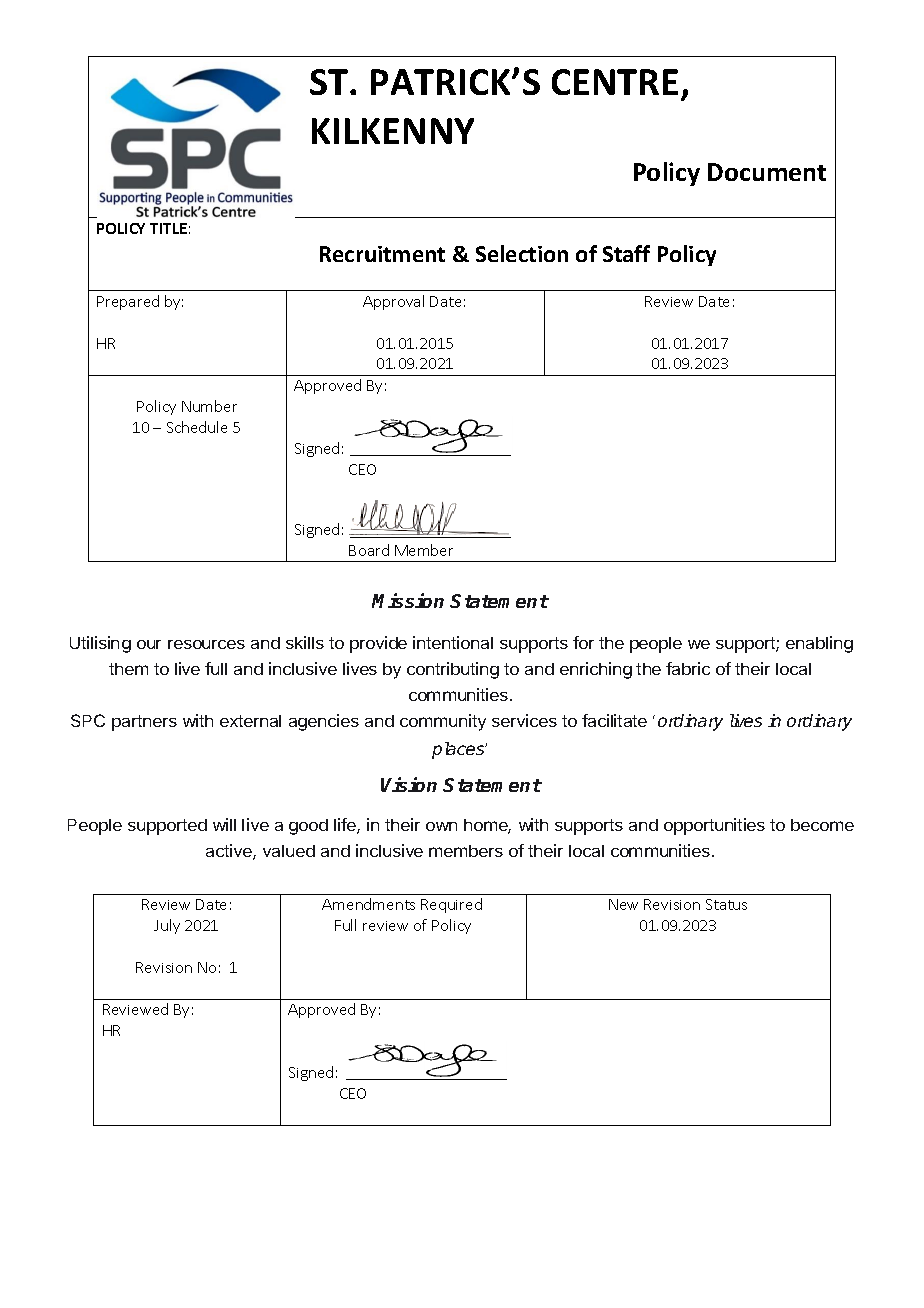 This screenshot has width=924, height=1308. What do you see at coordinates (197, 427) in the screenshot?
I see `Schedule` at bounding box center [197, 427].
